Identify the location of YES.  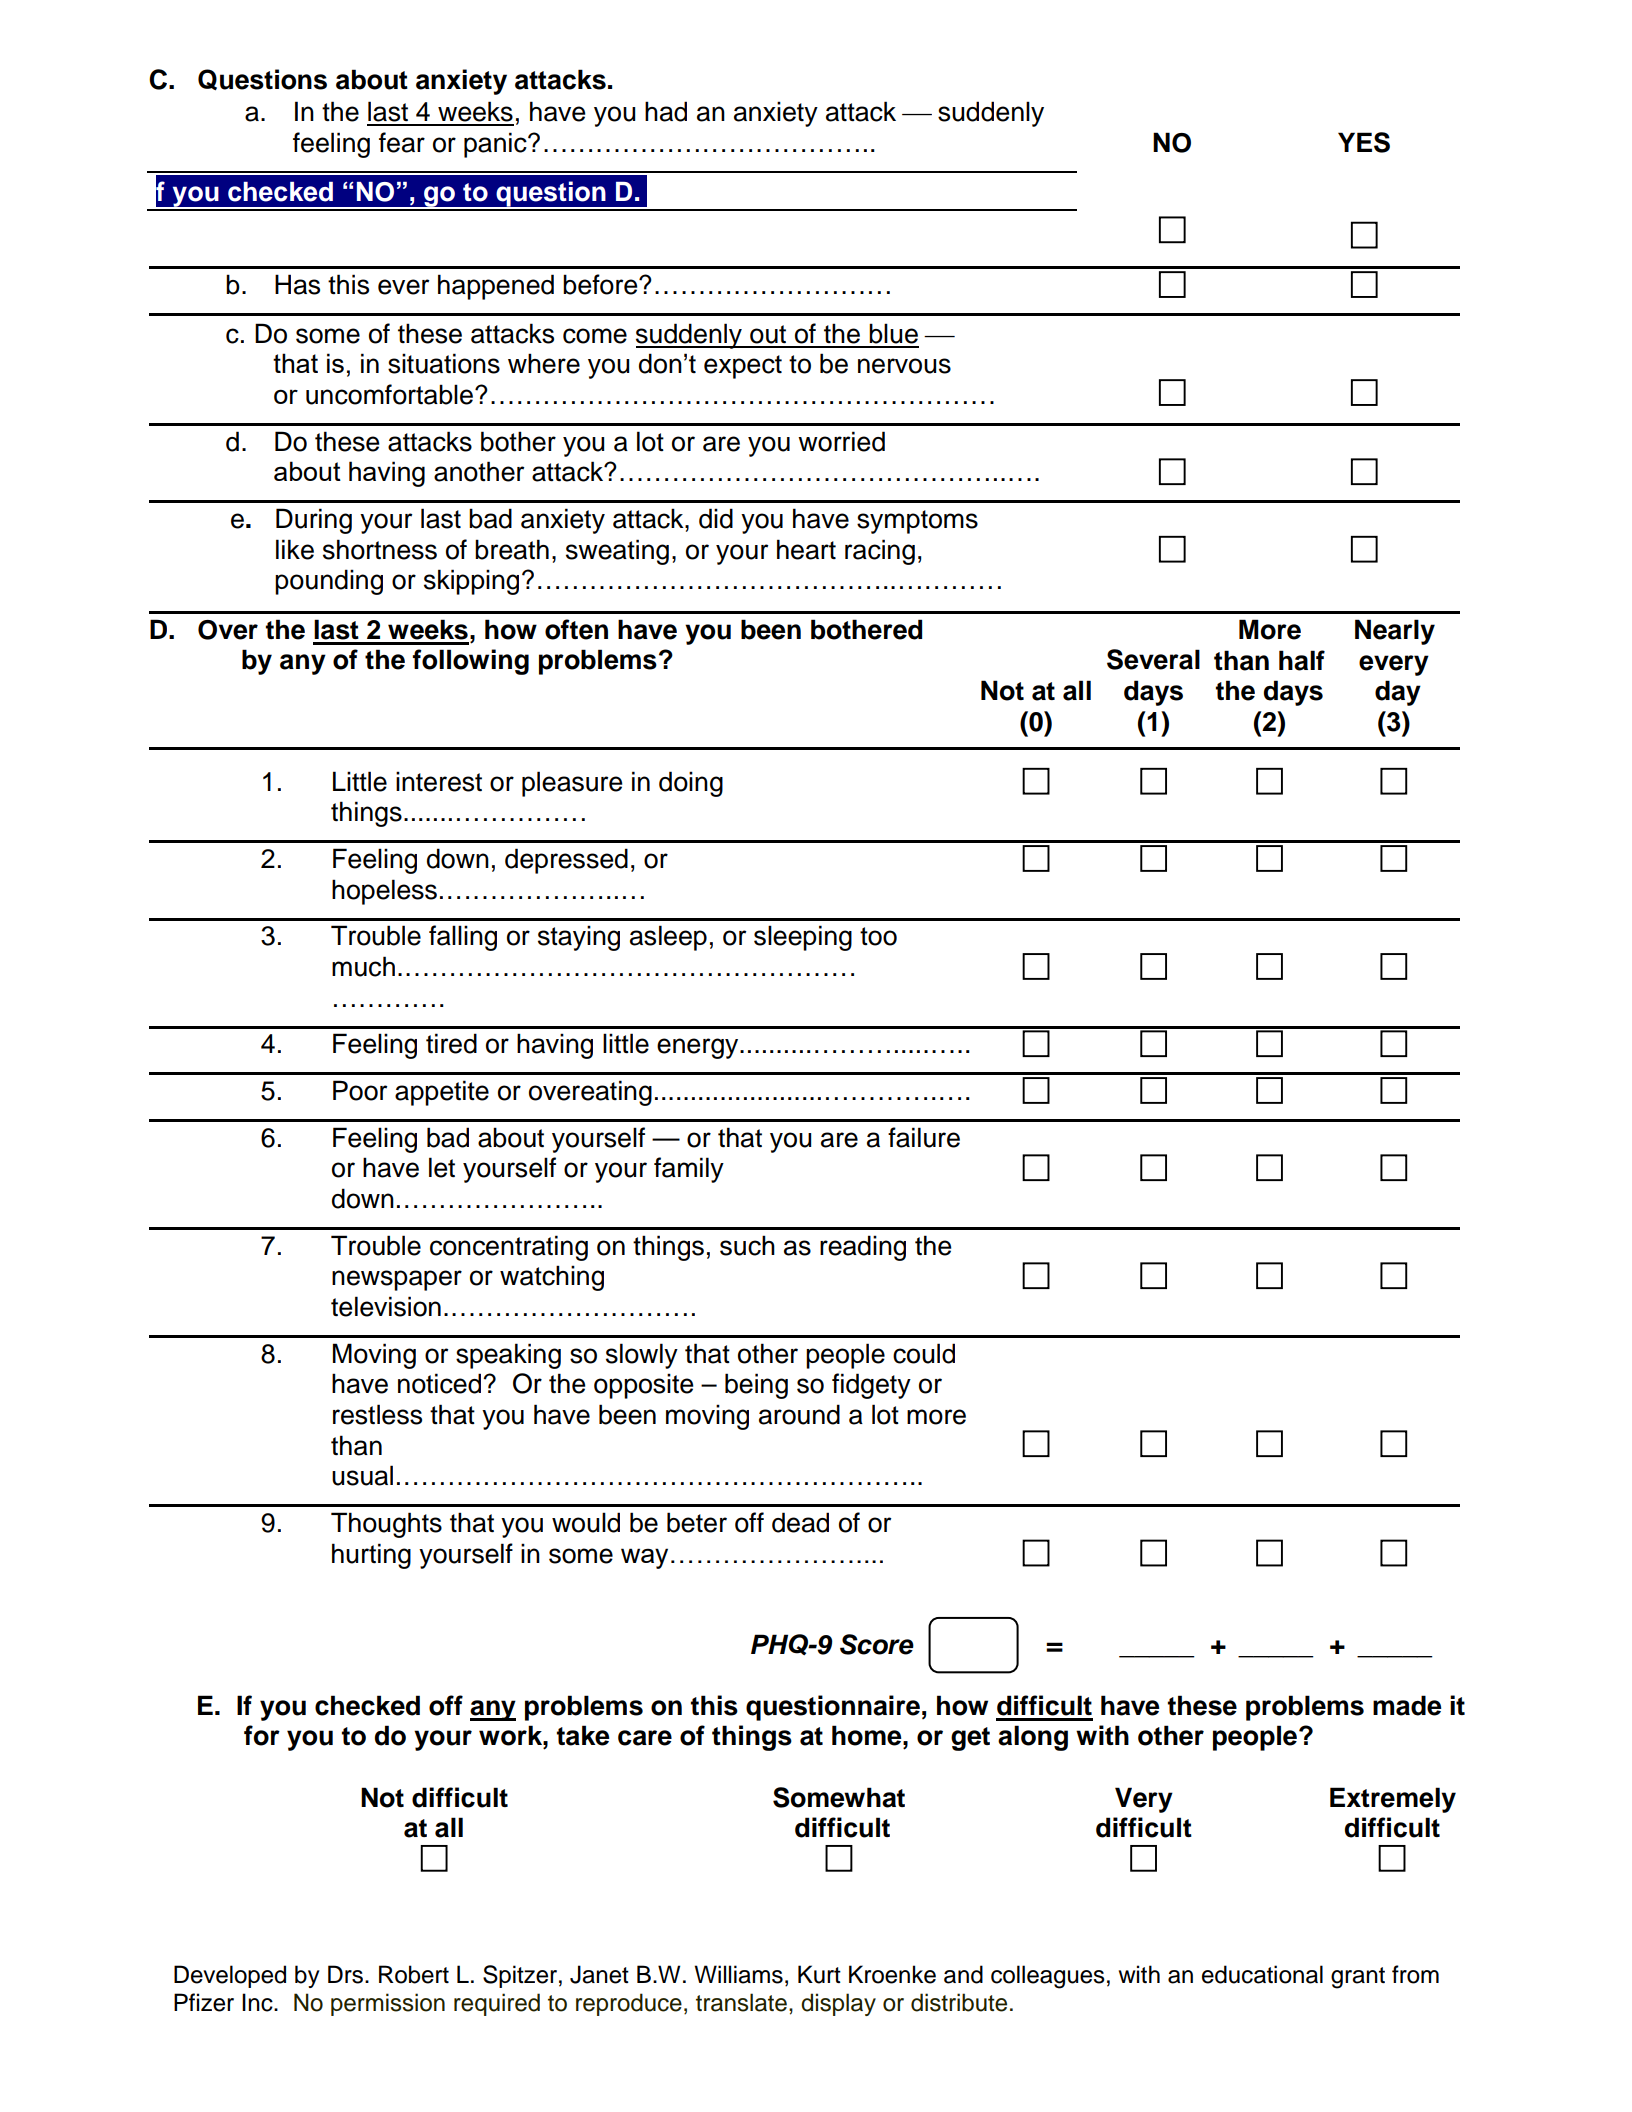
(1364, 142).
